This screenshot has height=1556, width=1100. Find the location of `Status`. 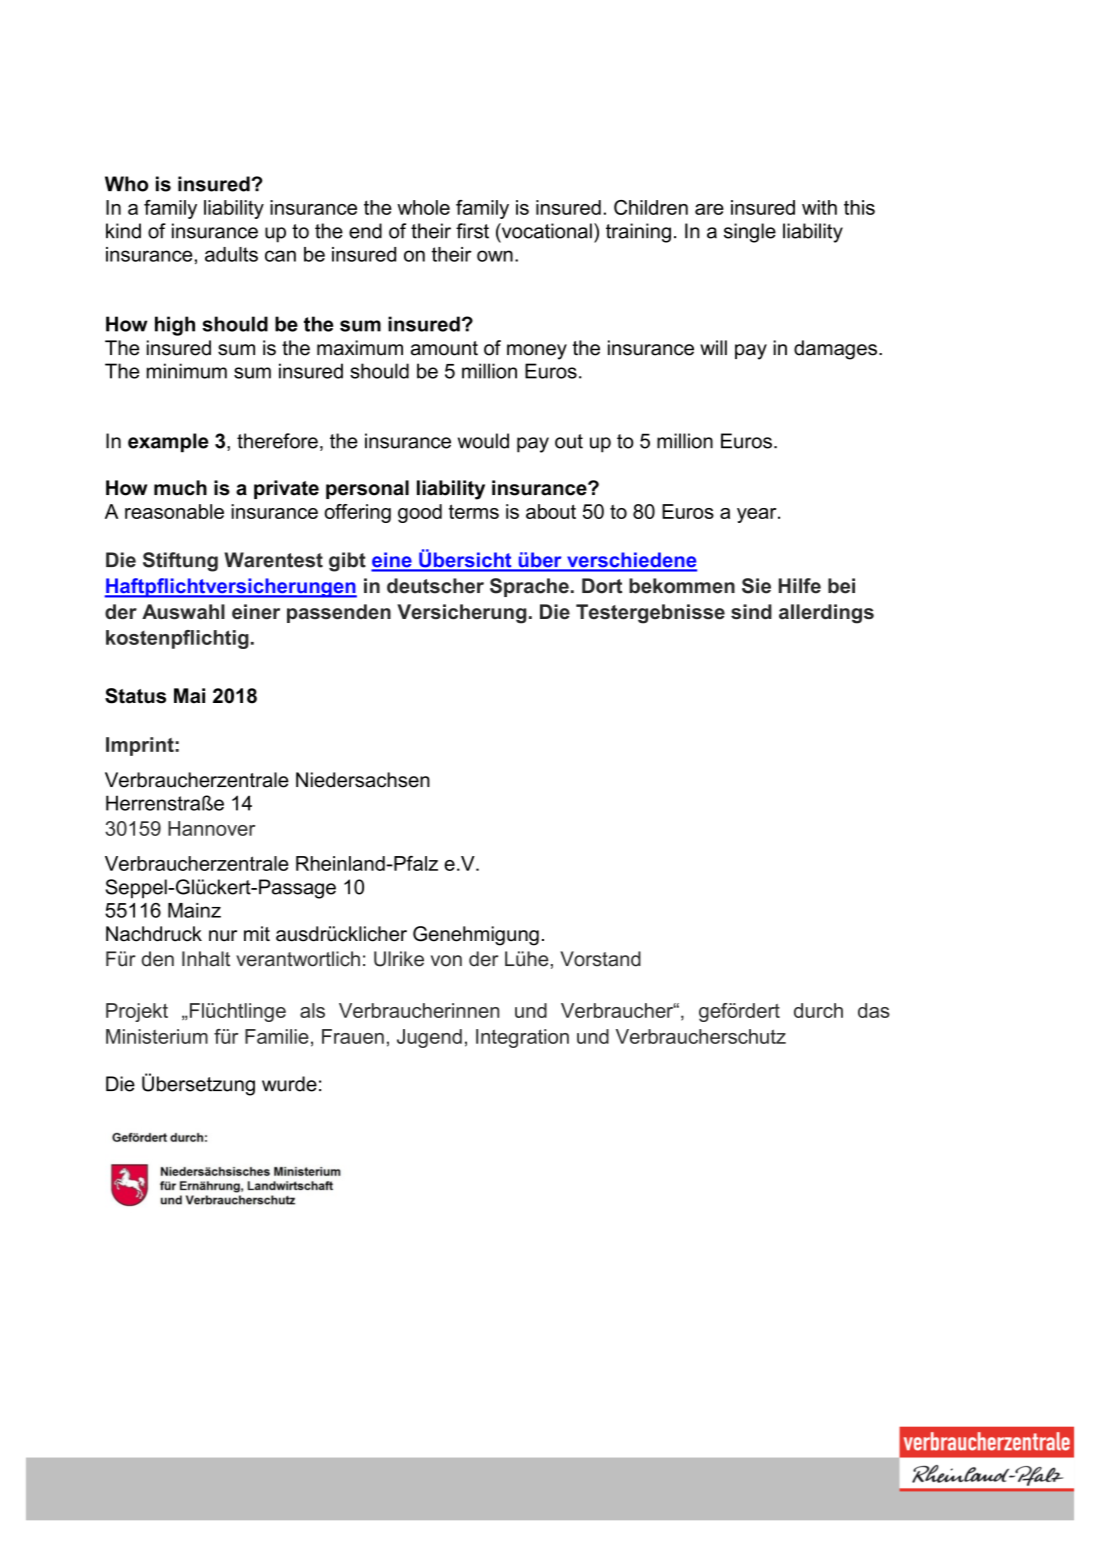

Status is located at coordinates (135, 696).
